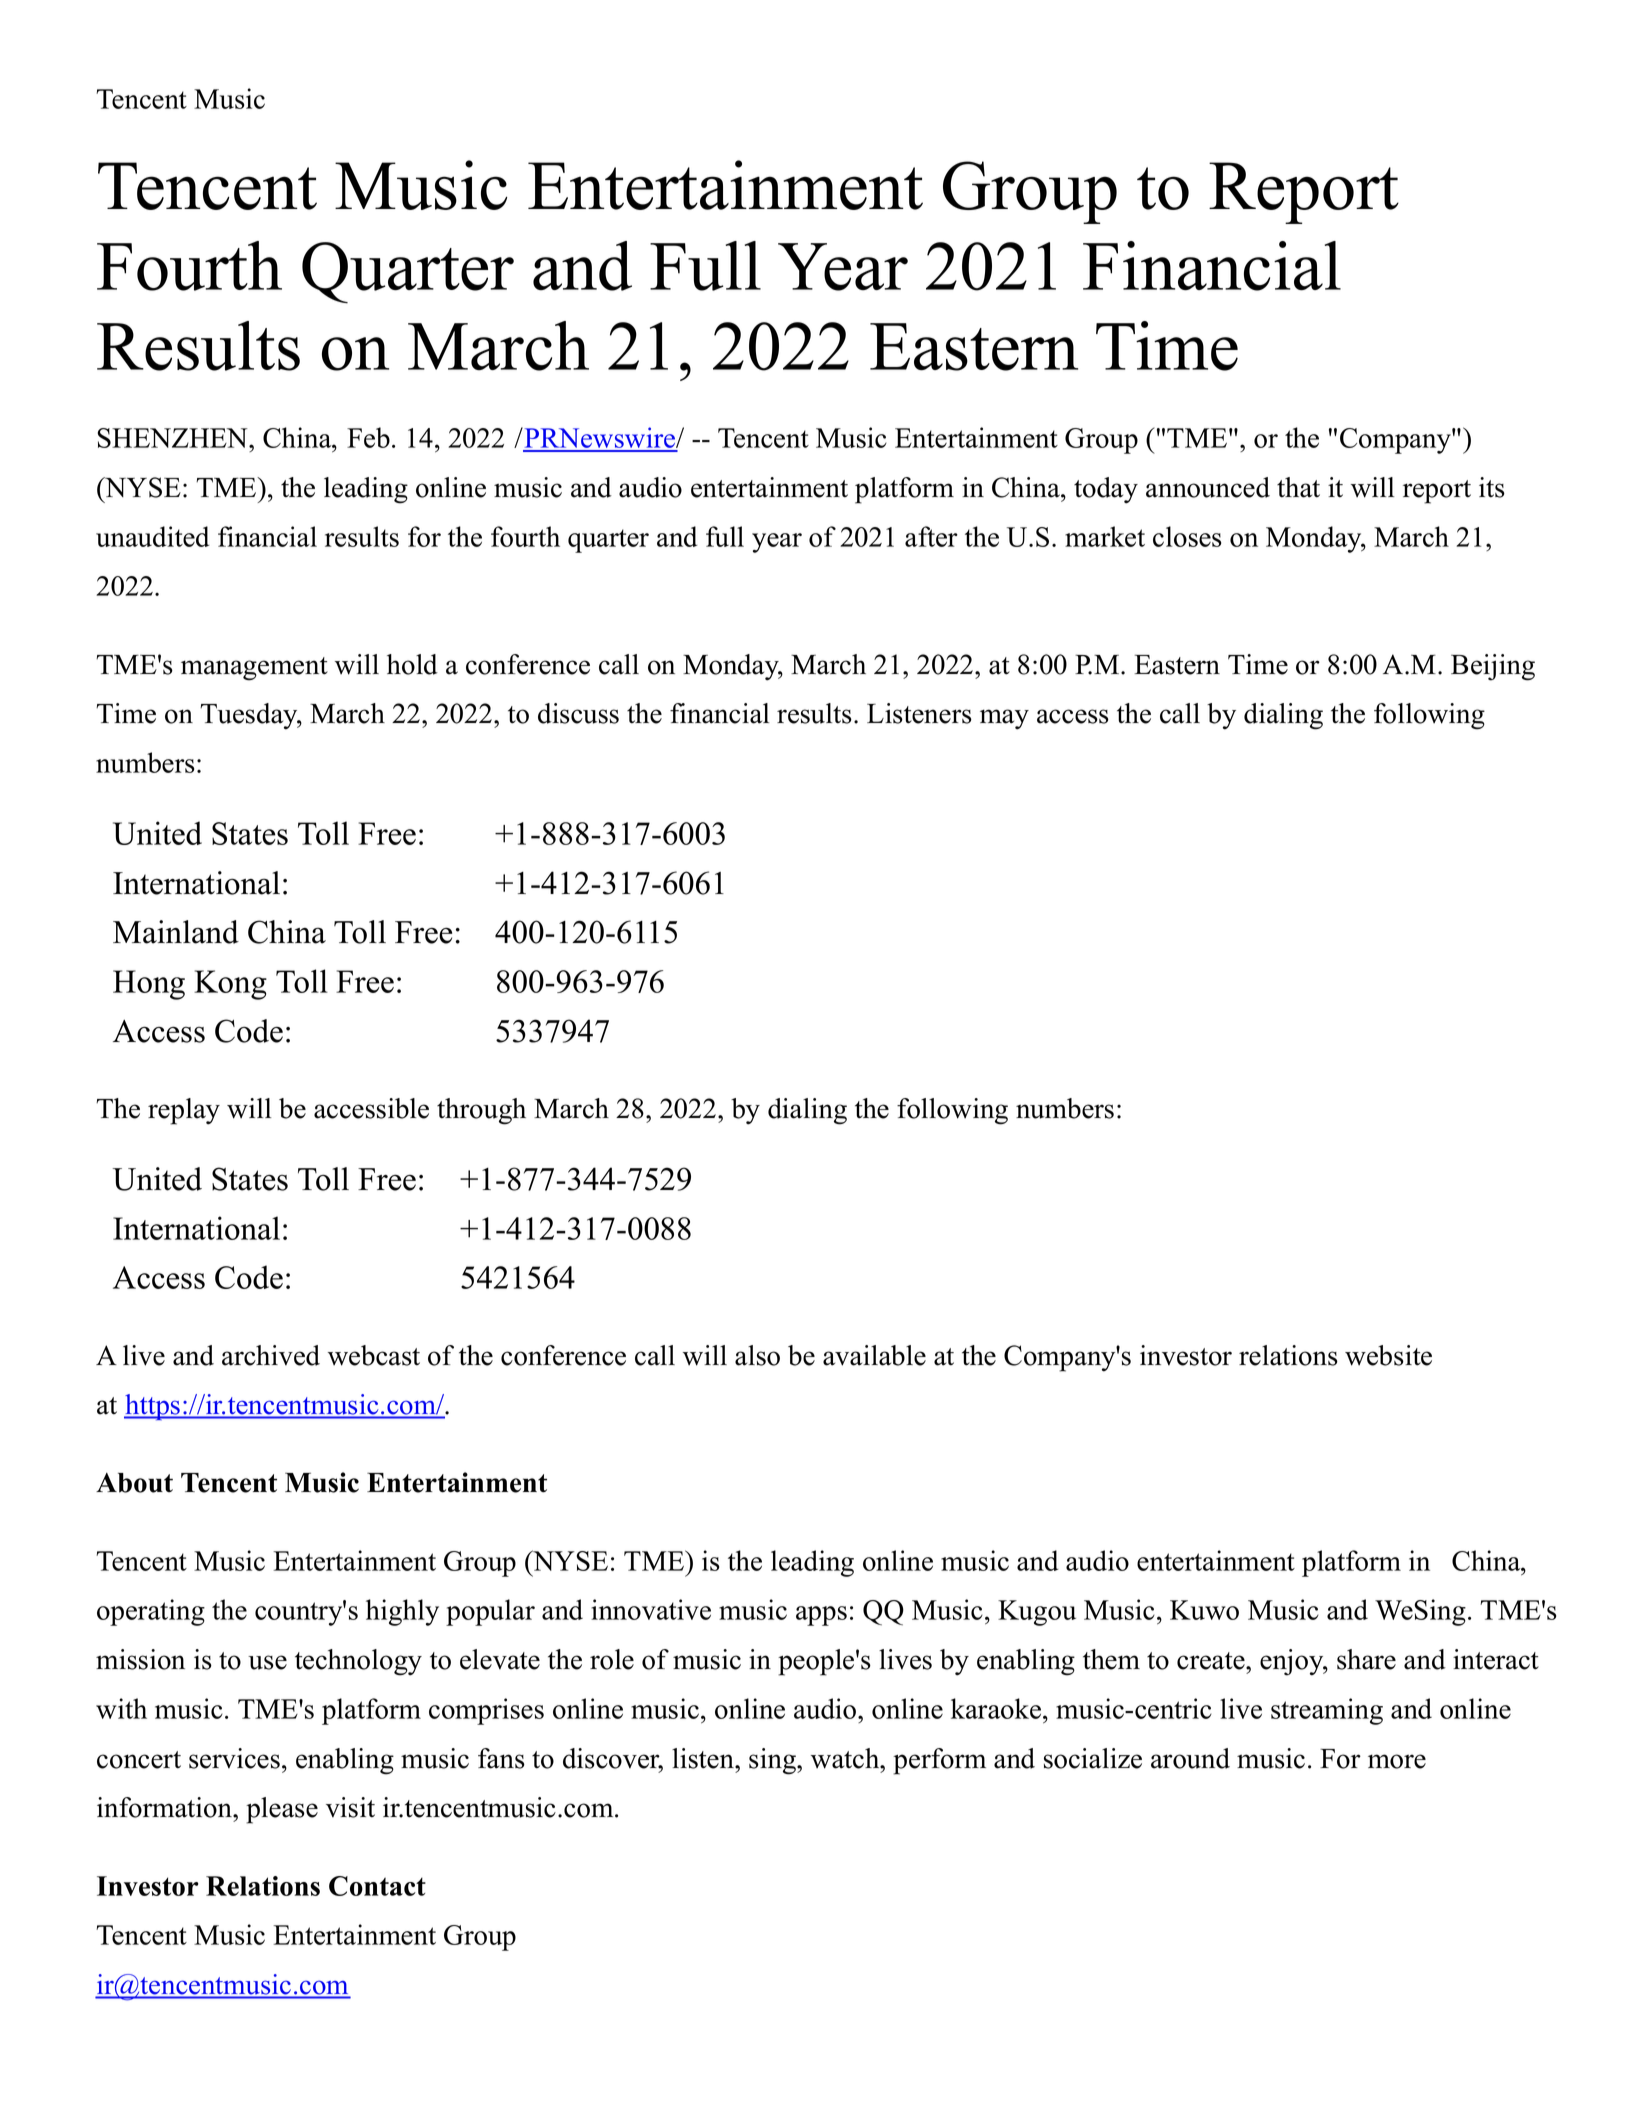 This screenshot has width=1638, height=2119. Describe the element at coordinates (931, 536) in the screenshot. I see `after` at that location.
